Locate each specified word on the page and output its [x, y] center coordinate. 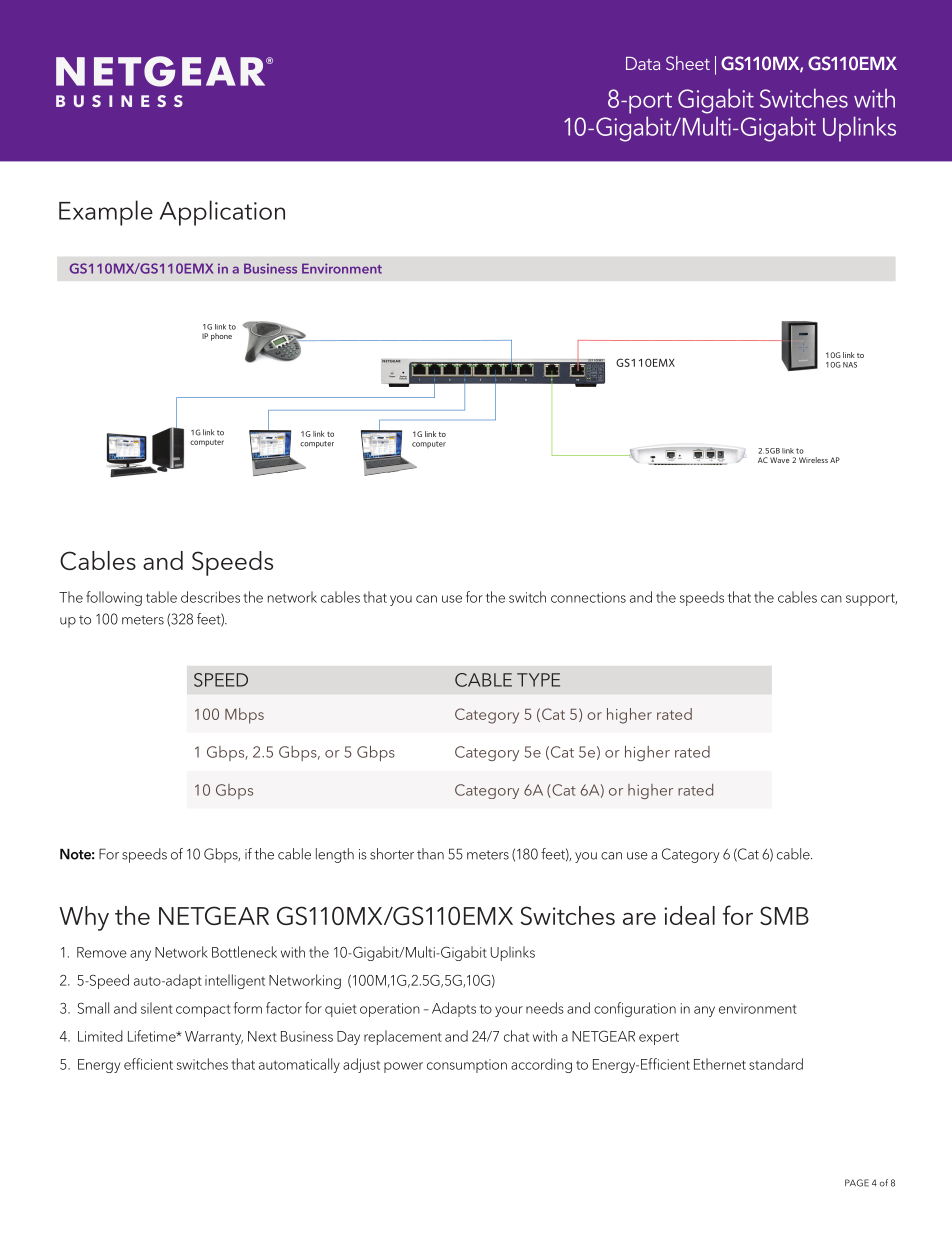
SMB [784, 915]
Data [643, 63]
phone [221, 337]
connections [588, 597]
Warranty [214, 1038]
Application [222, 213]
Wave [780, 460]
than [430, 854]
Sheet [688, 63]
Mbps [244, 716]
